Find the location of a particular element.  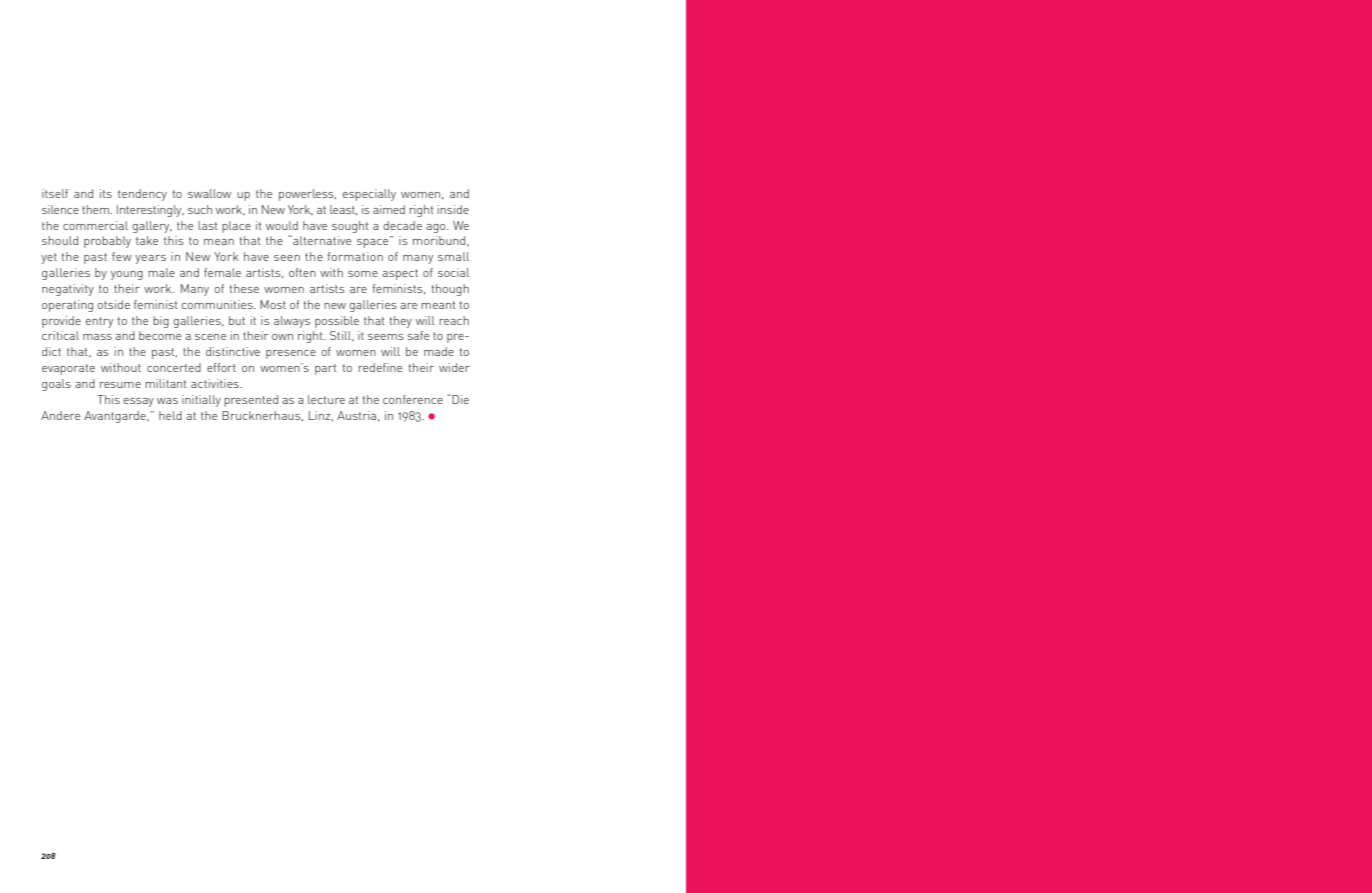

was is located at coordinates (167, 401).
